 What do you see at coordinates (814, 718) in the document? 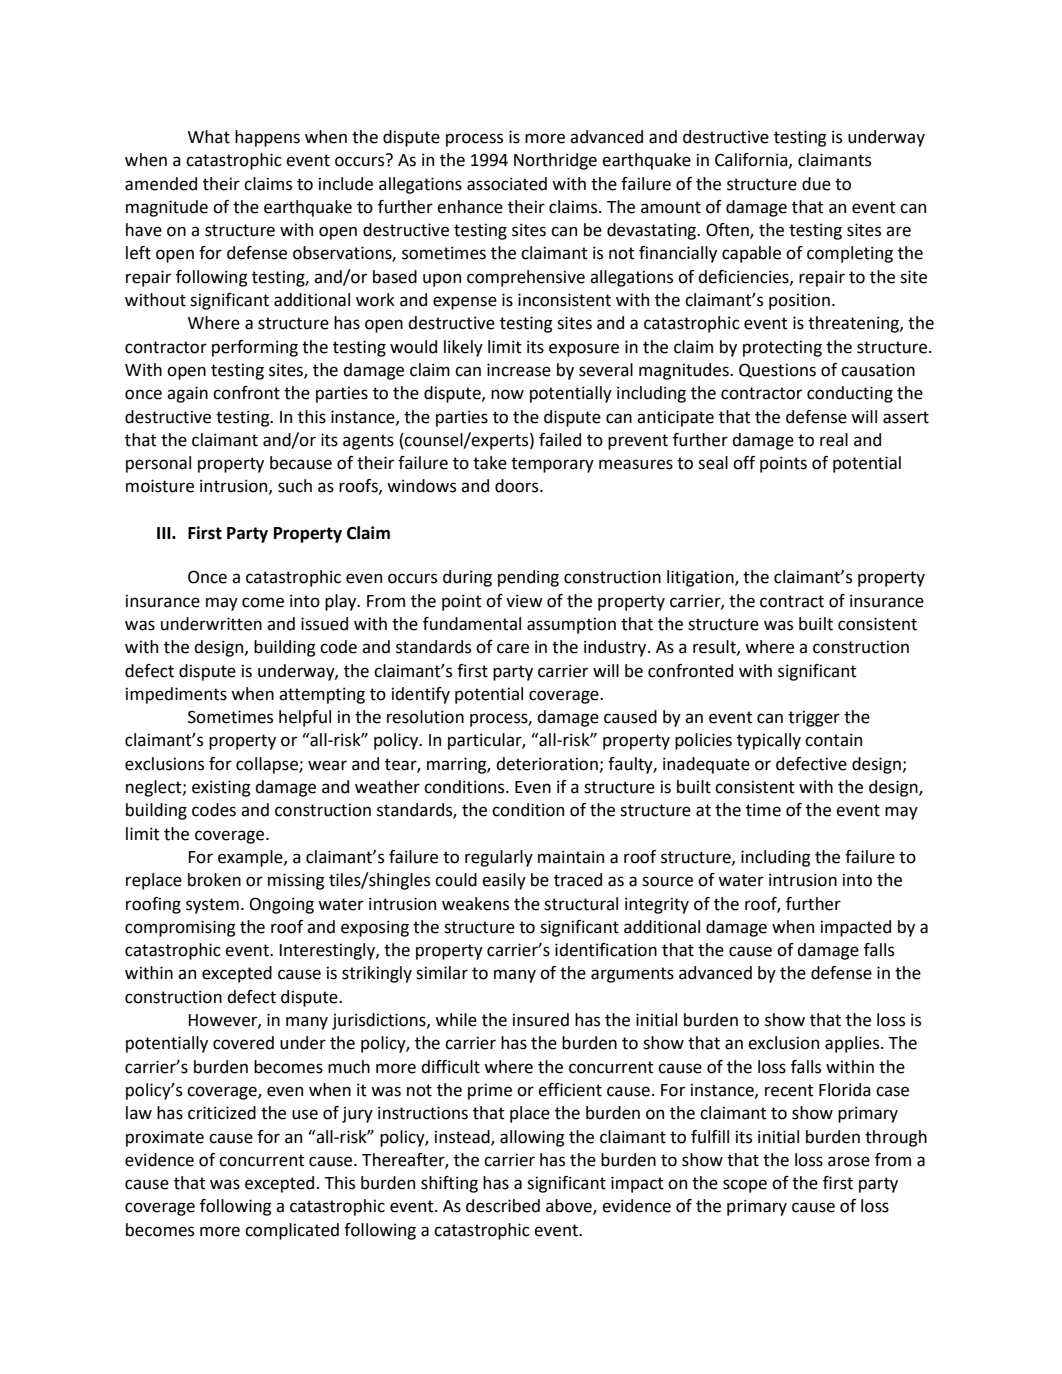
I see `trigger` at bounding box center [814, 718].
